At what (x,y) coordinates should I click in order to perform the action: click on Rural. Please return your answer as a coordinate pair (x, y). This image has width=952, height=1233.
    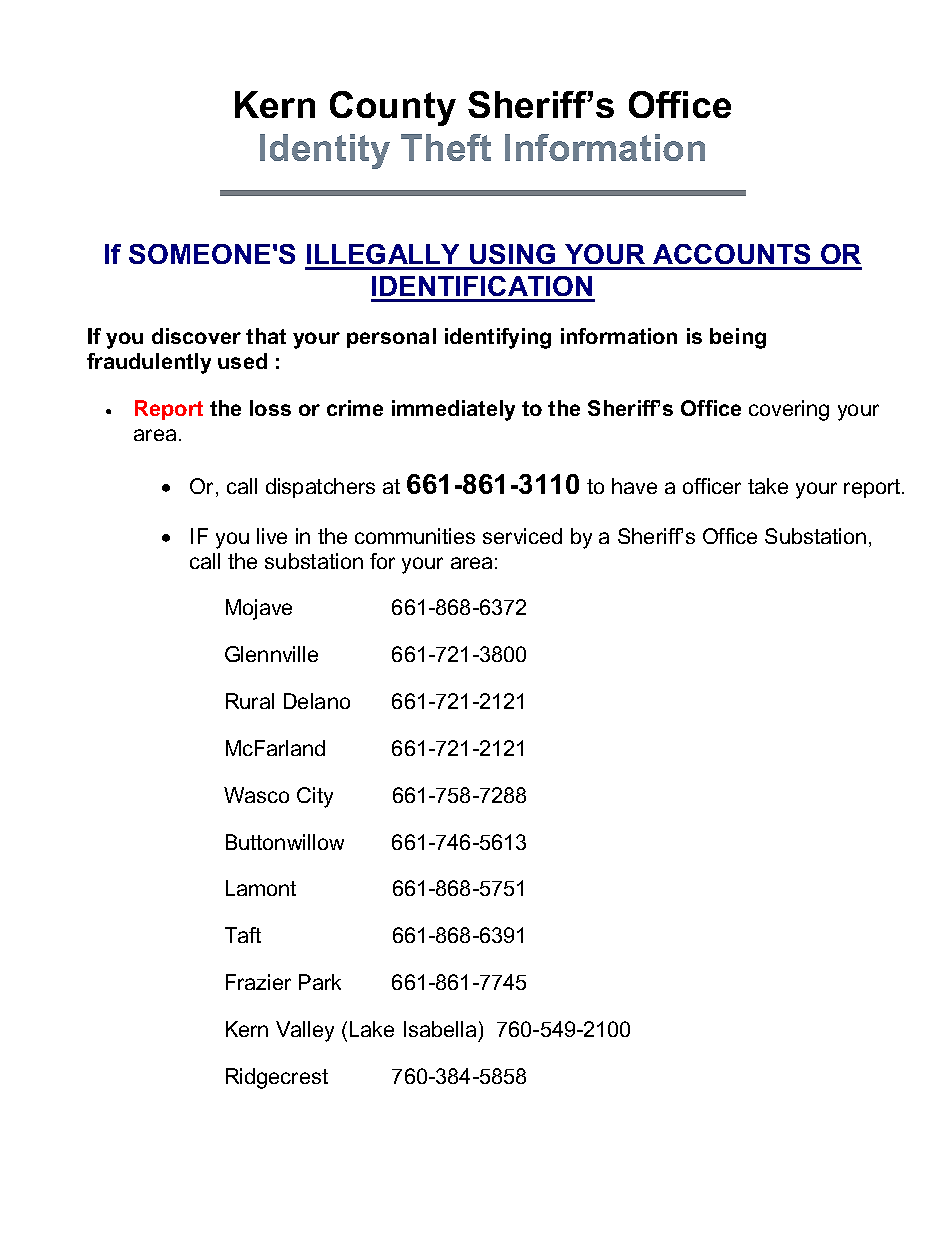
    Looking at the image, I should click on (250, 701).
